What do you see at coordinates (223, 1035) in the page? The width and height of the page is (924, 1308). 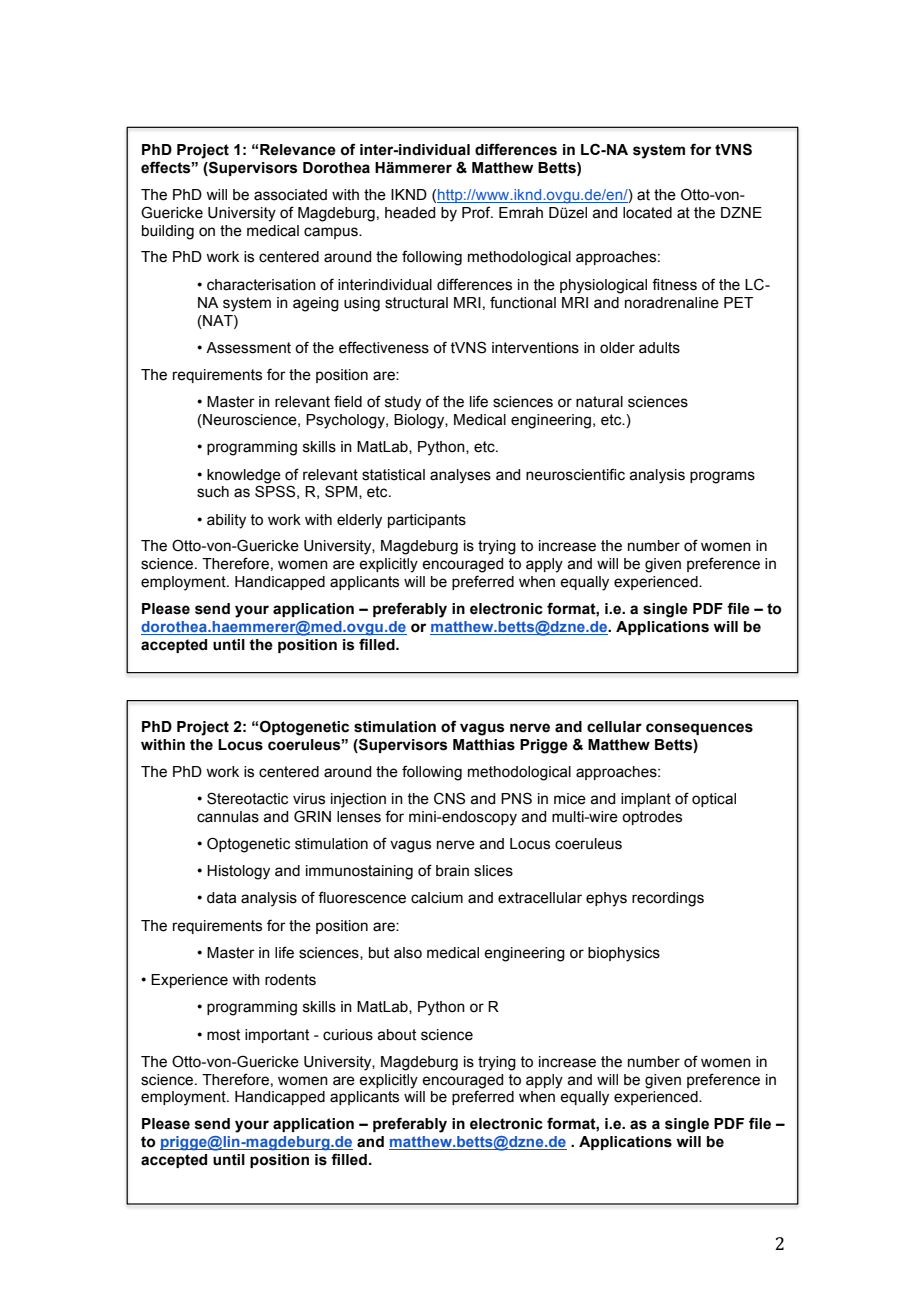 I see `most` at bounding box center [223, 1035].
